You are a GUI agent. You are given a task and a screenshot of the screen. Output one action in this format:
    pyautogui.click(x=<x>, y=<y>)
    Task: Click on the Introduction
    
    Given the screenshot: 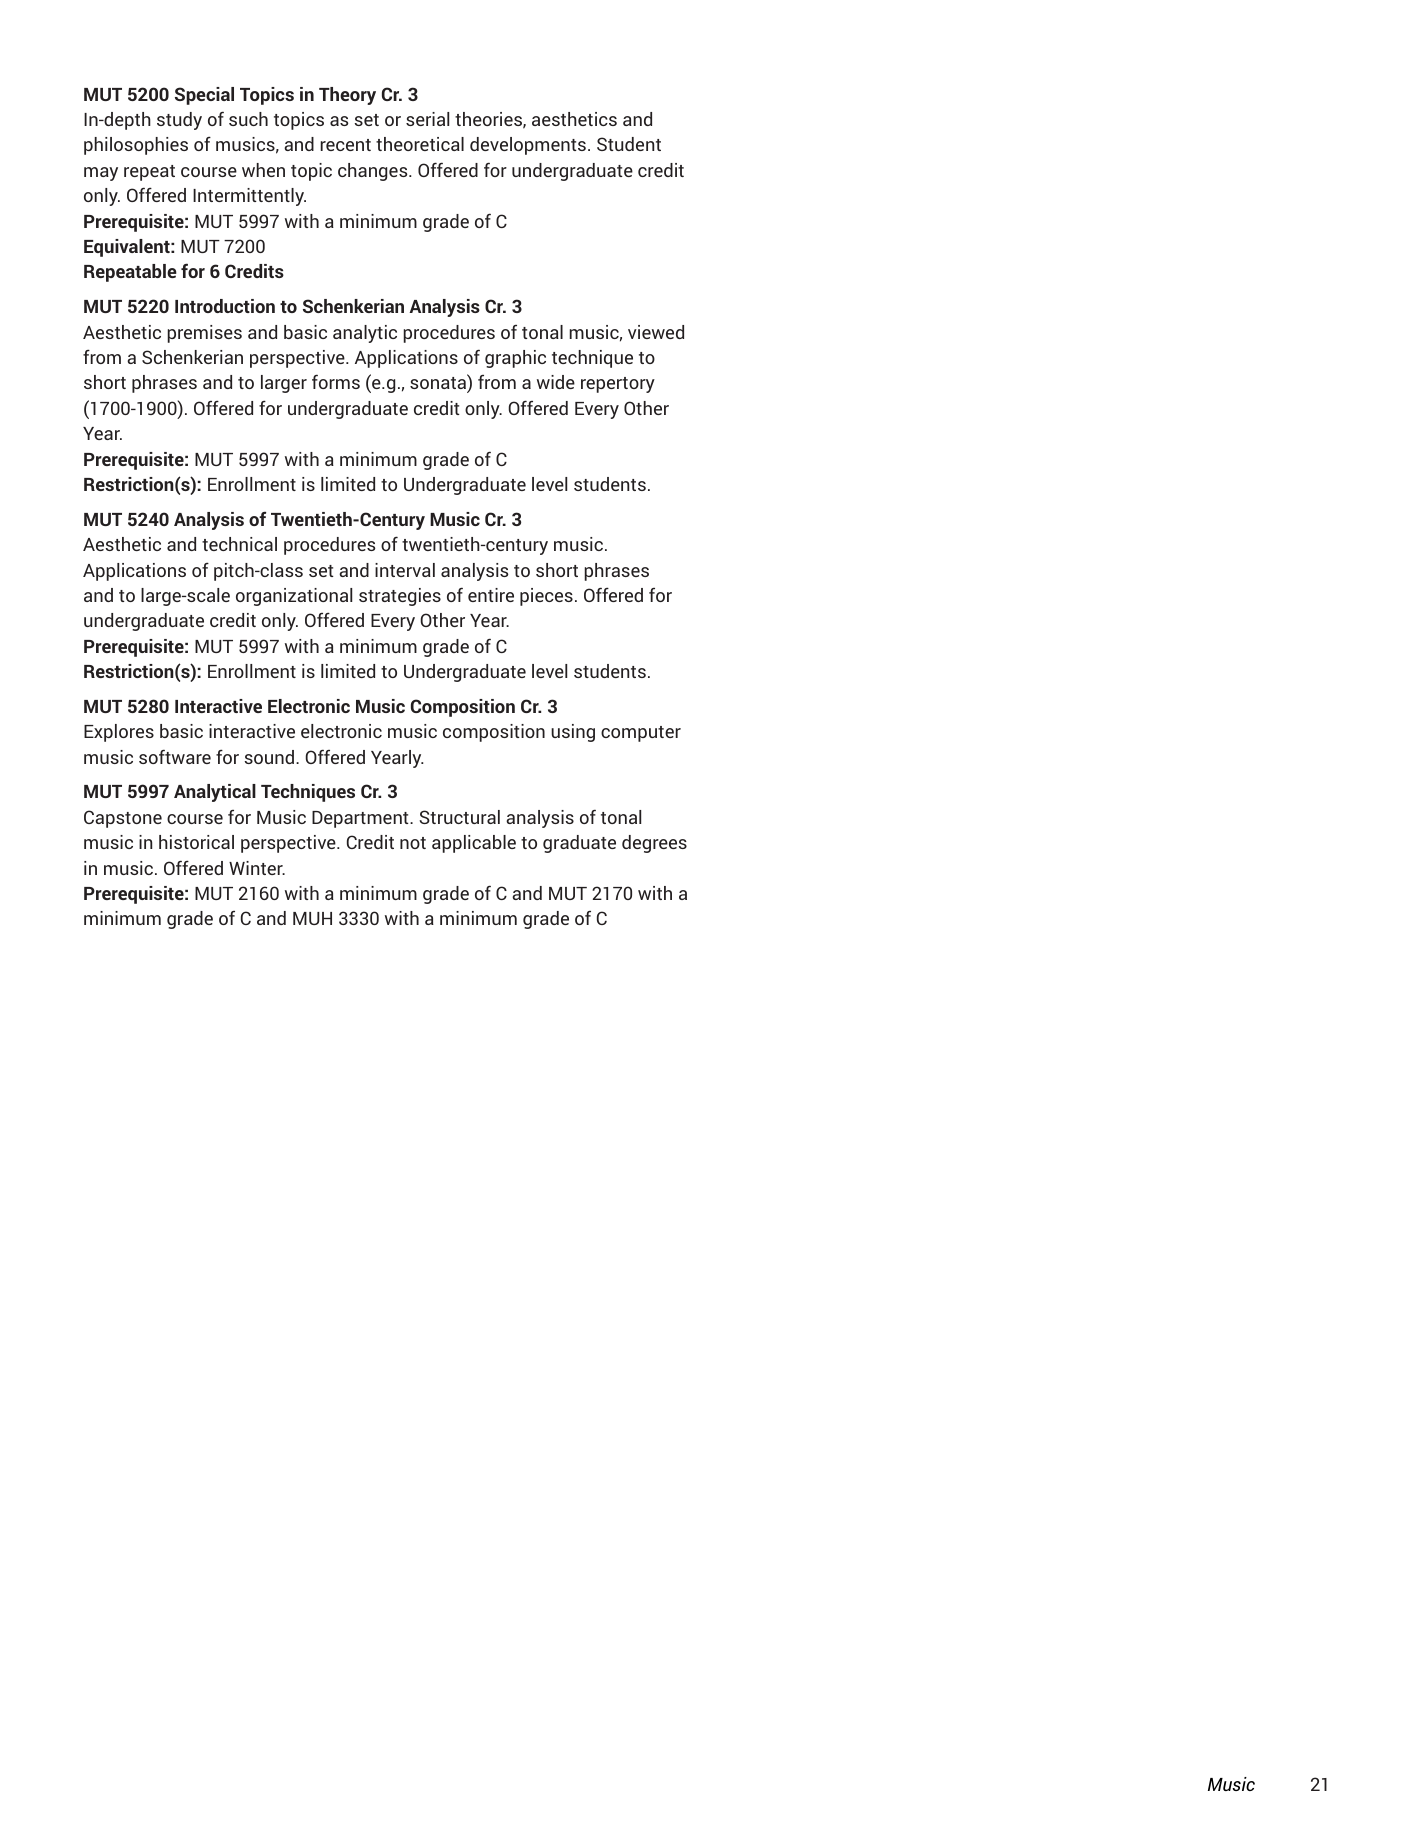 What is the action you would take?
    pyautogui.click(x=225, y=306)
